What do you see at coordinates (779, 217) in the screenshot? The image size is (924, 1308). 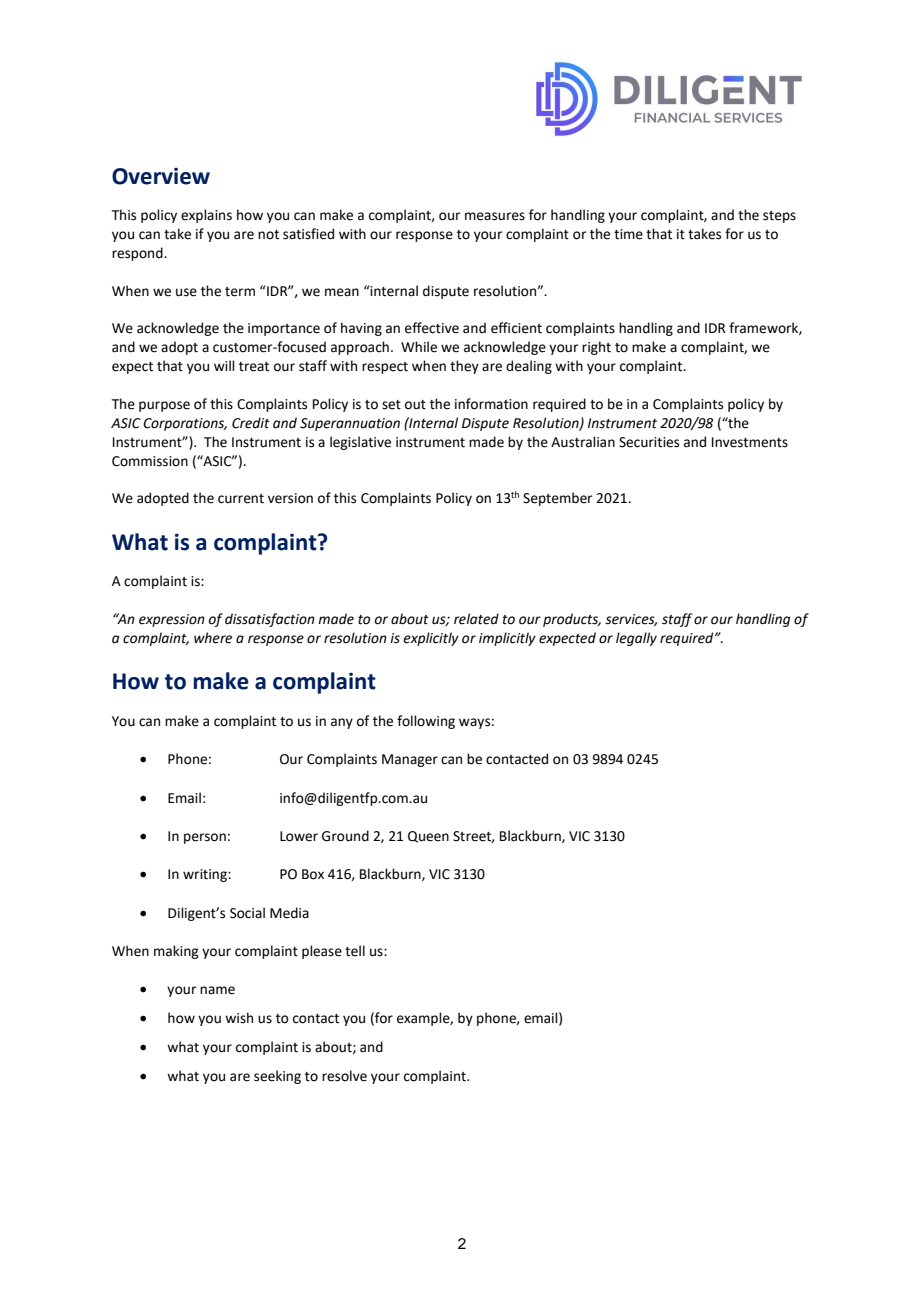 I see `steps` at bounding box center [779, 217].
